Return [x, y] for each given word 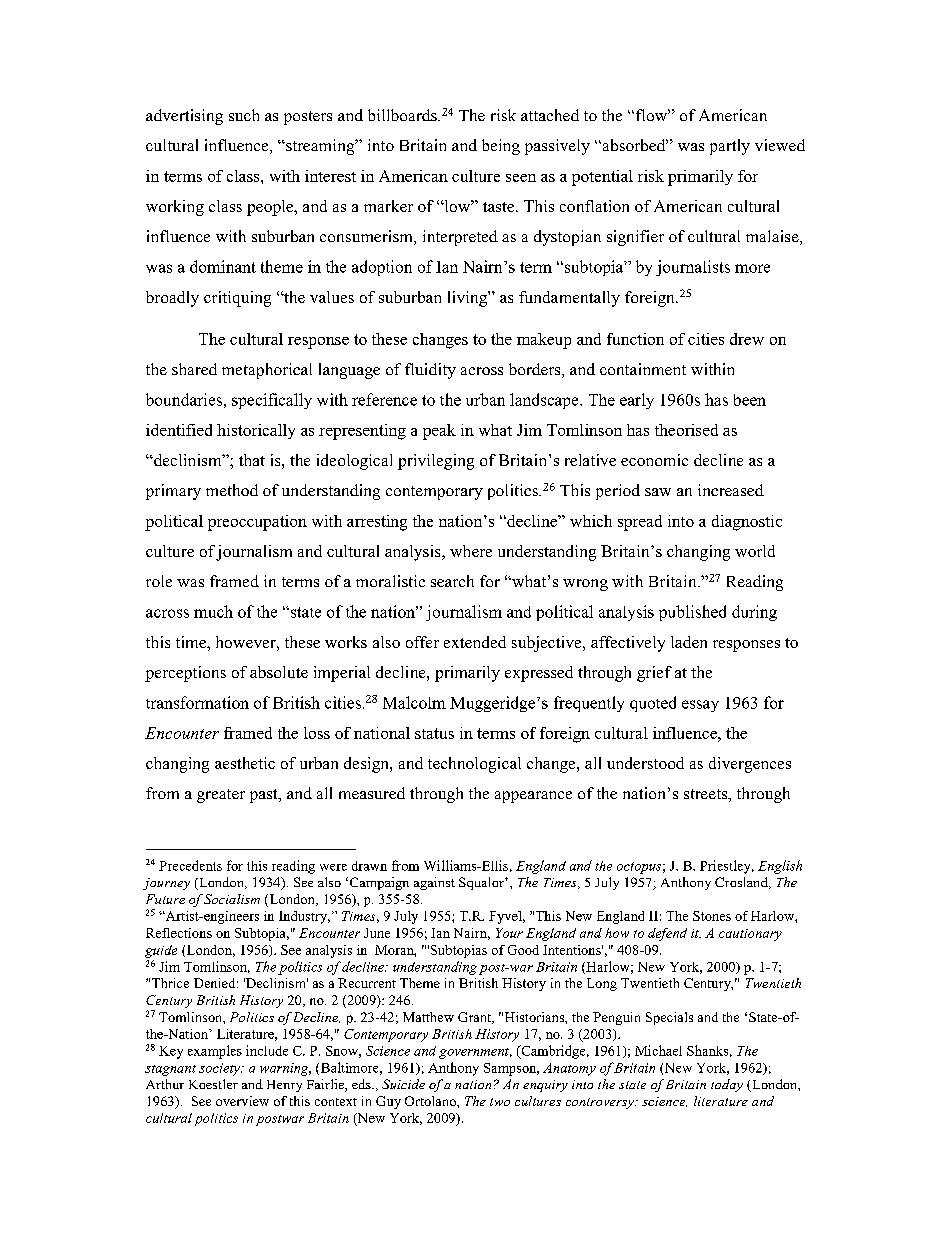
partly [730, 147]
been [750, 400]
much [213, 611]
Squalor [482, 883]
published [692, 613]
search [452, 581]
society [220, 1069]
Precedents [190, 865]
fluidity [430, 371]
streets [707, 795]
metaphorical [267, 371]
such [244, 115]
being [501, 147]
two [500, 1102]
